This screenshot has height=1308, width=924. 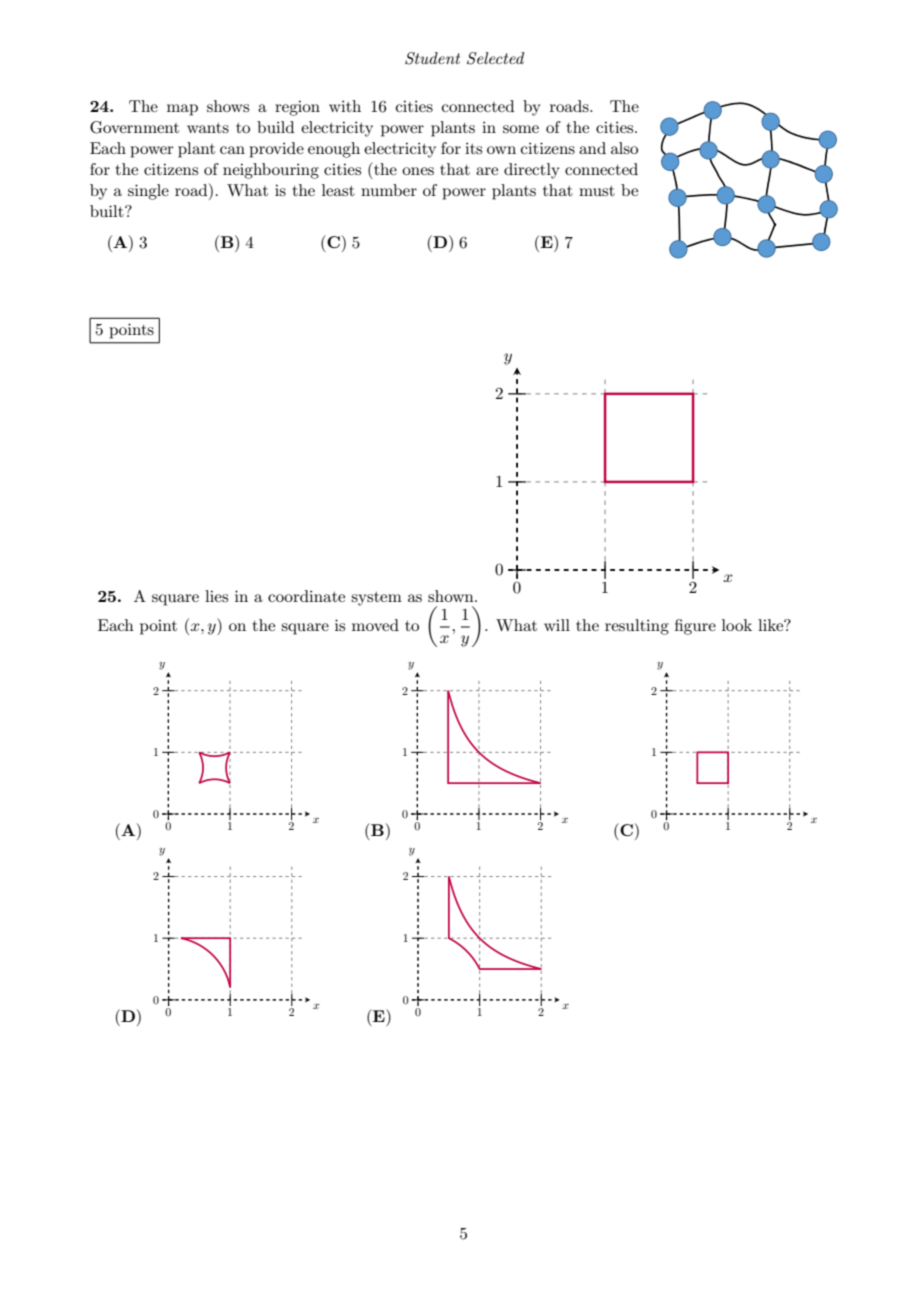 What do you see at coordinates (216, 596) in the screenshot?
I see `lies` at bounding box center [216, 596].
